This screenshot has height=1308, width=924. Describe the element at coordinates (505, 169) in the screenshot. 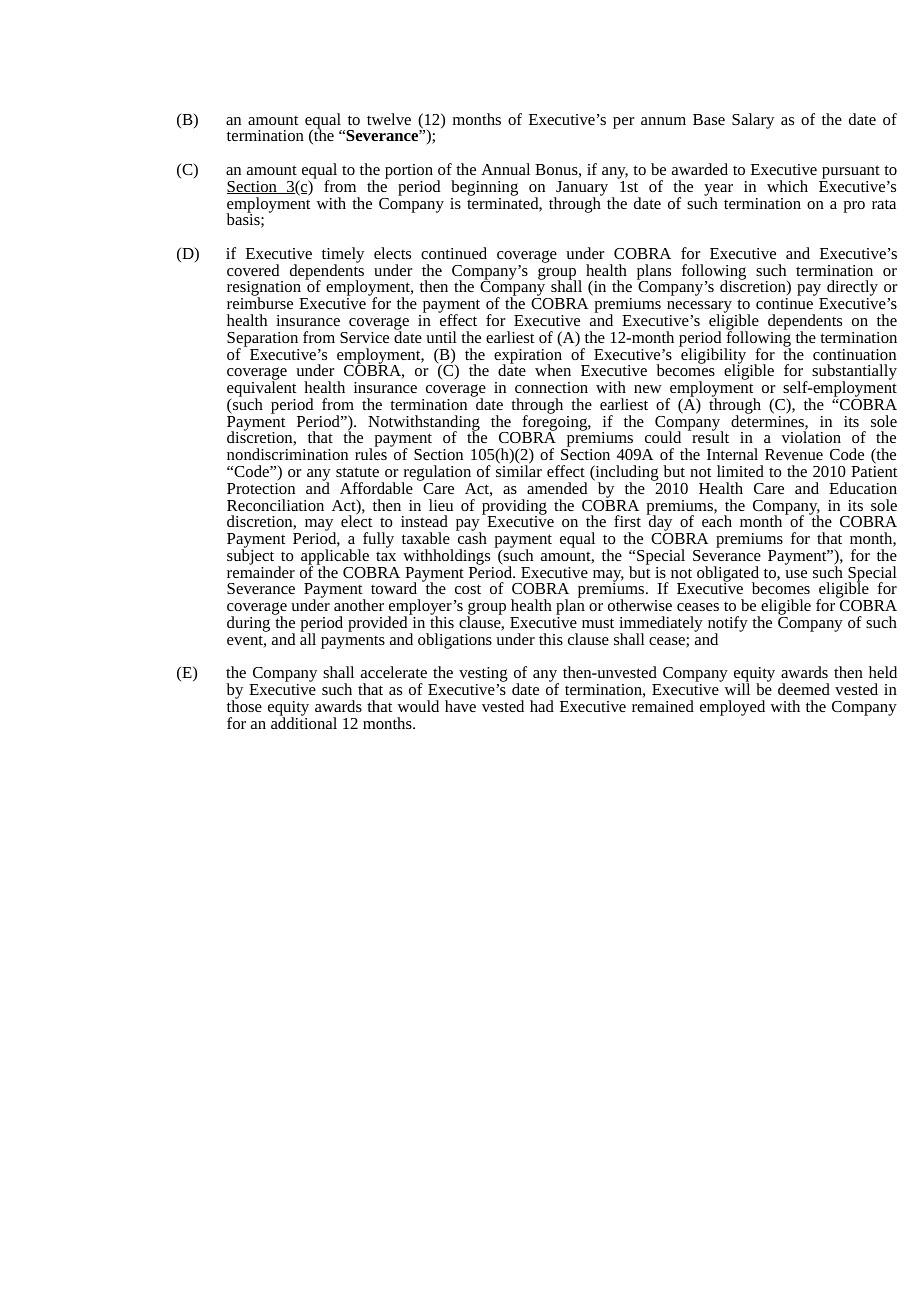

I see `Annual` at that location.
